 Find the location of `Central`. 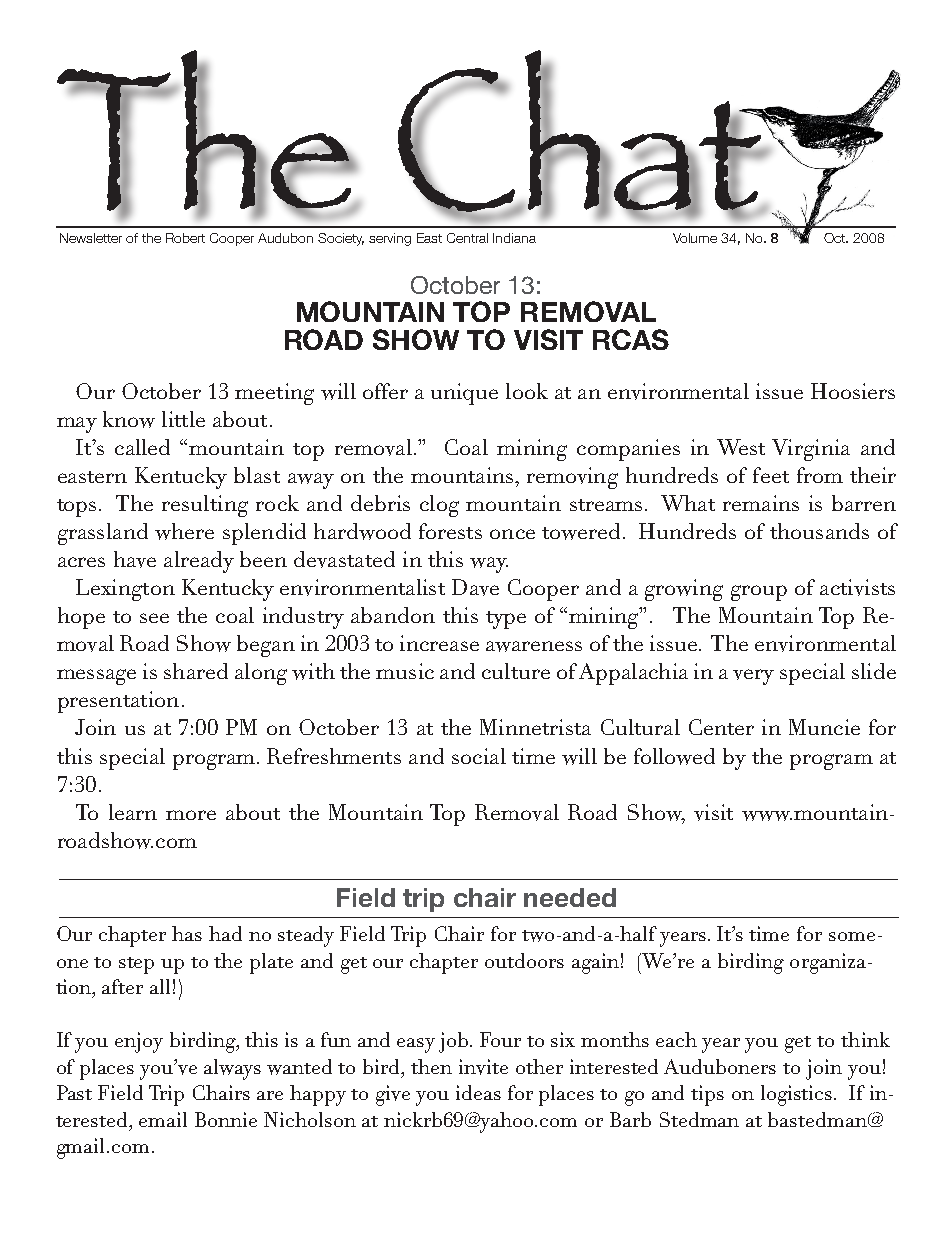

Central is located at coordinates (467, 238).
